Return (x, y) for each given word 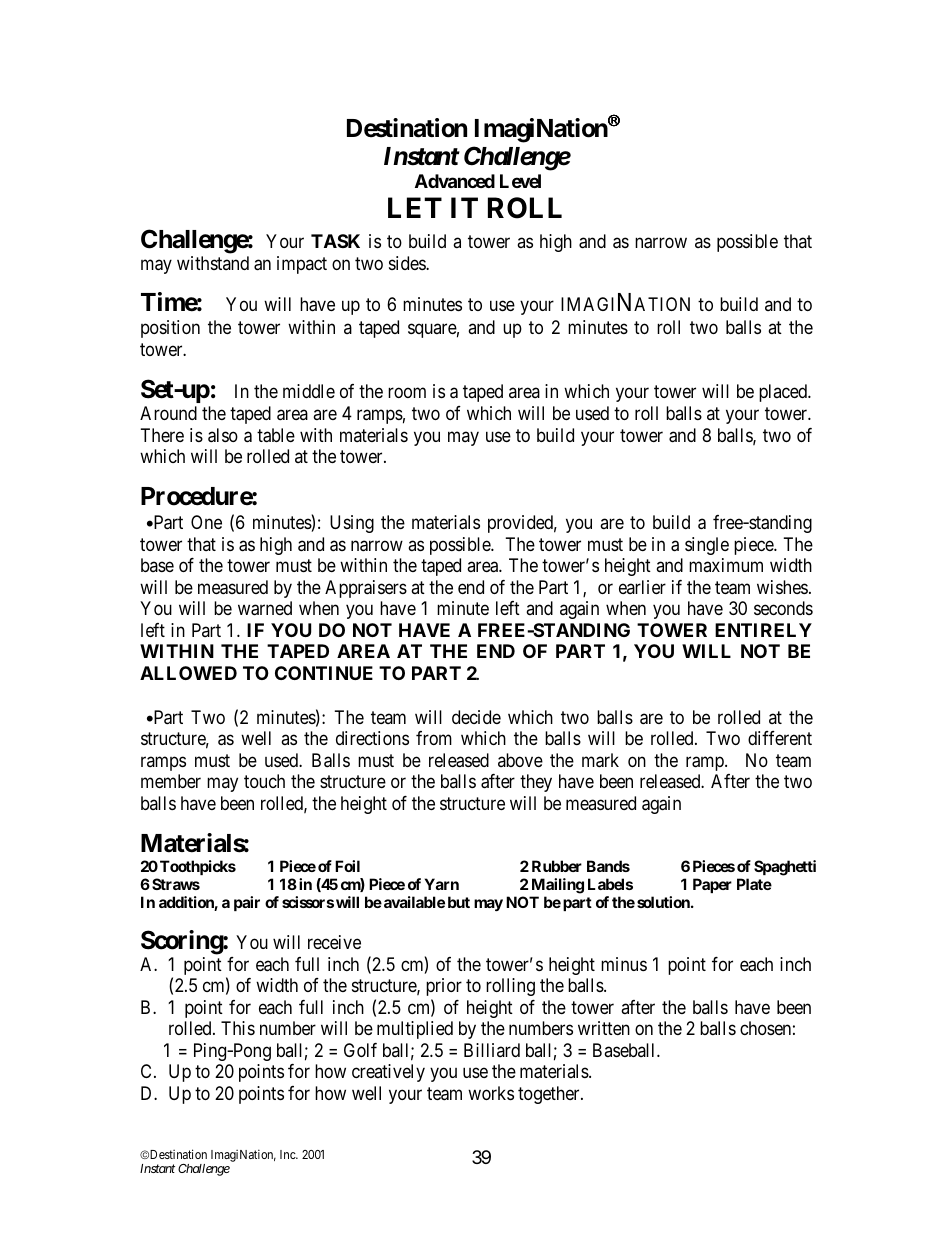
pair (247, 903)
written (604, 1028)
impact (302, 265)
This (238, 1028)
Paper (712, 885)
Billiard (492, 1050)
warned (265, 608)
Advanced (455, 181)
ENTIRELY (763, 630)
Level (520, 181)
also (223, 435)
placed (784, 393)
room (407, 392)
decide (476, 717)
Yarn (442, 884)
